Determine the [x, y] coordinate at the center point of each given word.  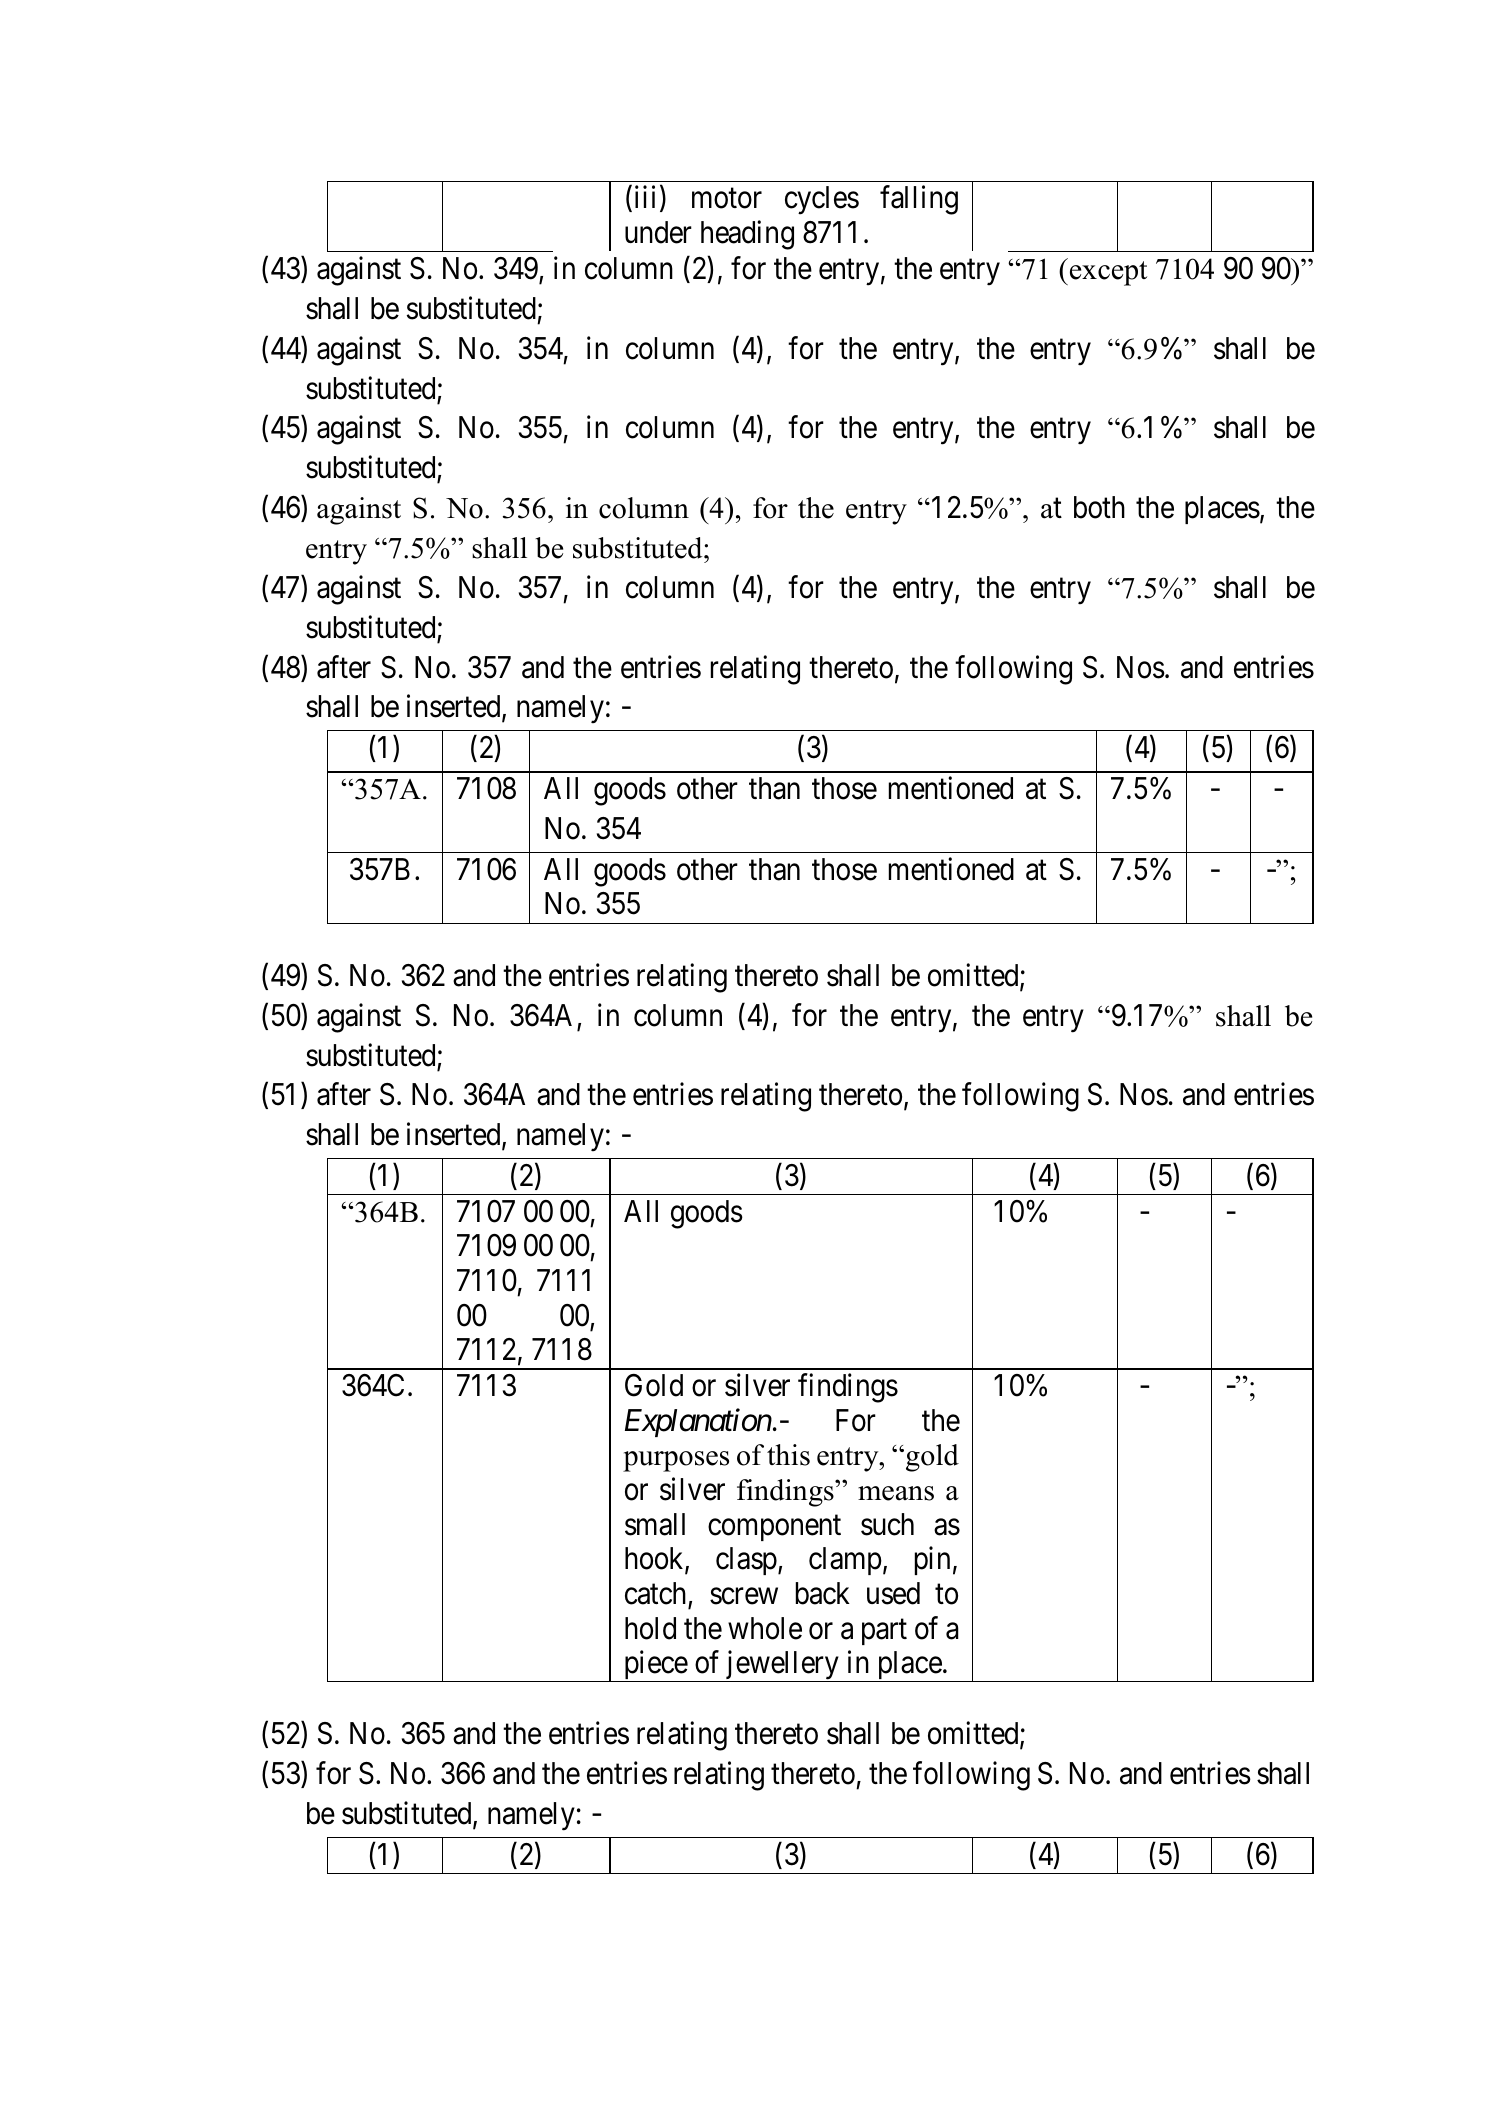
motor [727, 199]
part [884, 1632]
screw [744, 1596]
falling [919, 200]
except [1108, 273]
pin [932, 1561]
